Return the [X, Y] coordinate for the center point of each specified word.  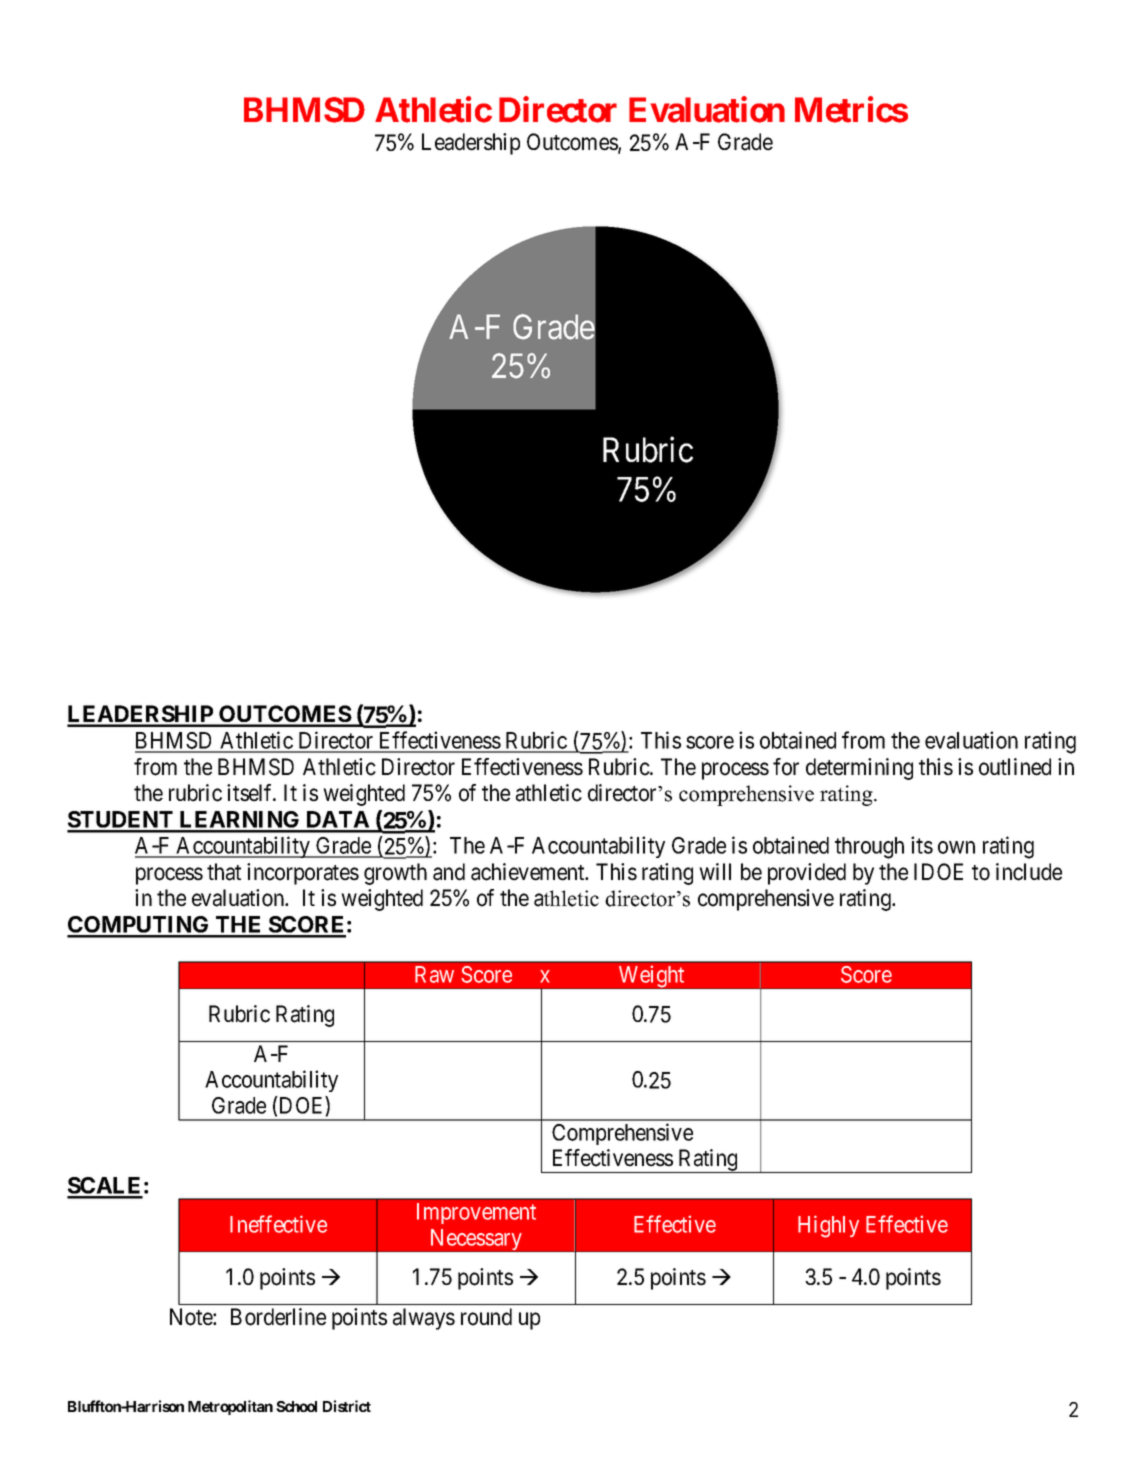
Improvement [476, 1213]
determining [859, 769]
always [424, 1319]
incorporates [303, 874]
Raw [434, 974]
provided [807, 874]
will [715, 871]
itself [251, 793]
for [786, 767]
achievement [529, 872]
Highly [828, 1226]
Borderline [278, 1317]
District [347, 1406]
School [296, 1406]
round [486, 1317]
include [1029, 872]
